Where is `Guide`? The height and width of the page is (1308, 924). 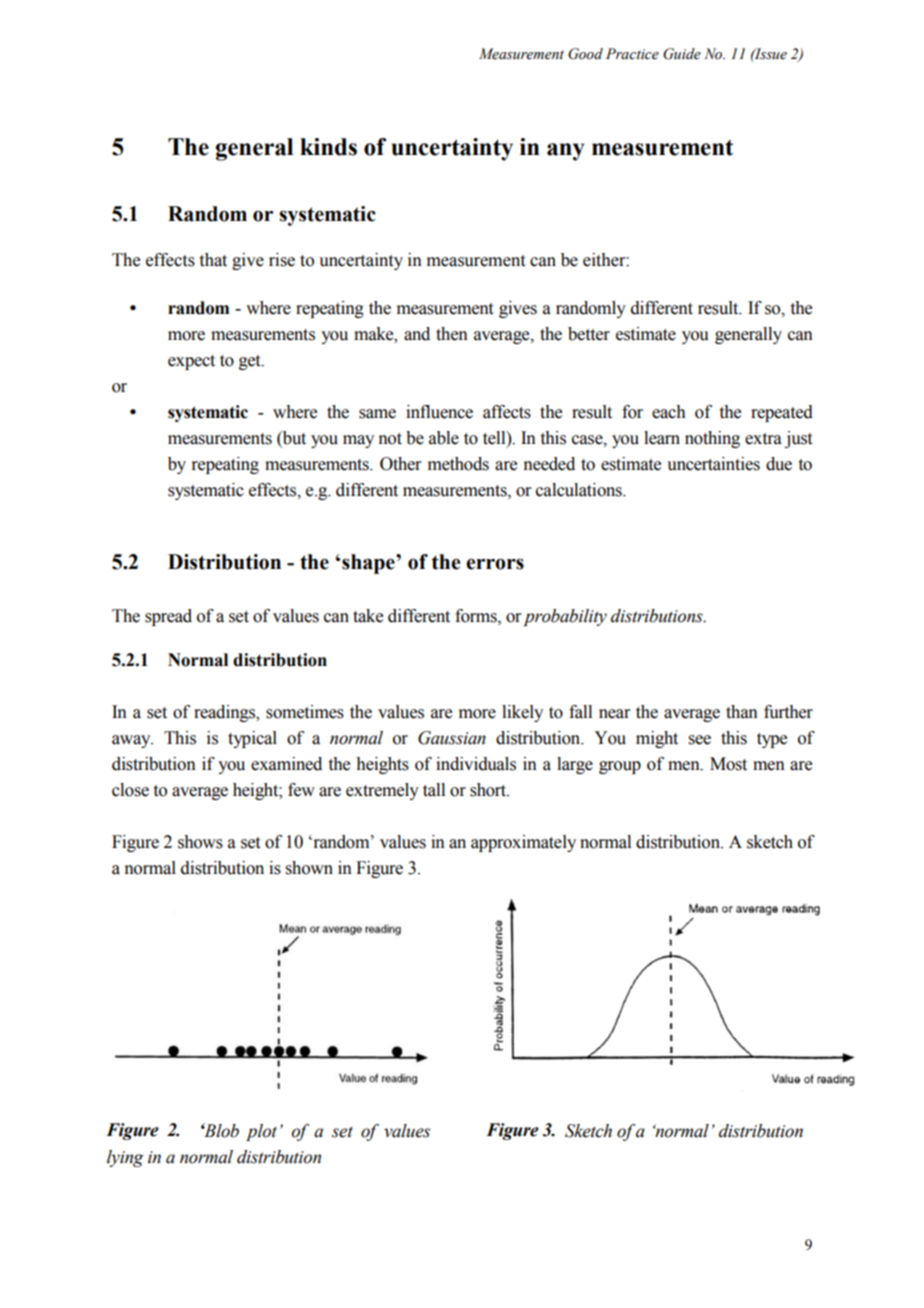
Guide is located at coordinates (682, 54).
